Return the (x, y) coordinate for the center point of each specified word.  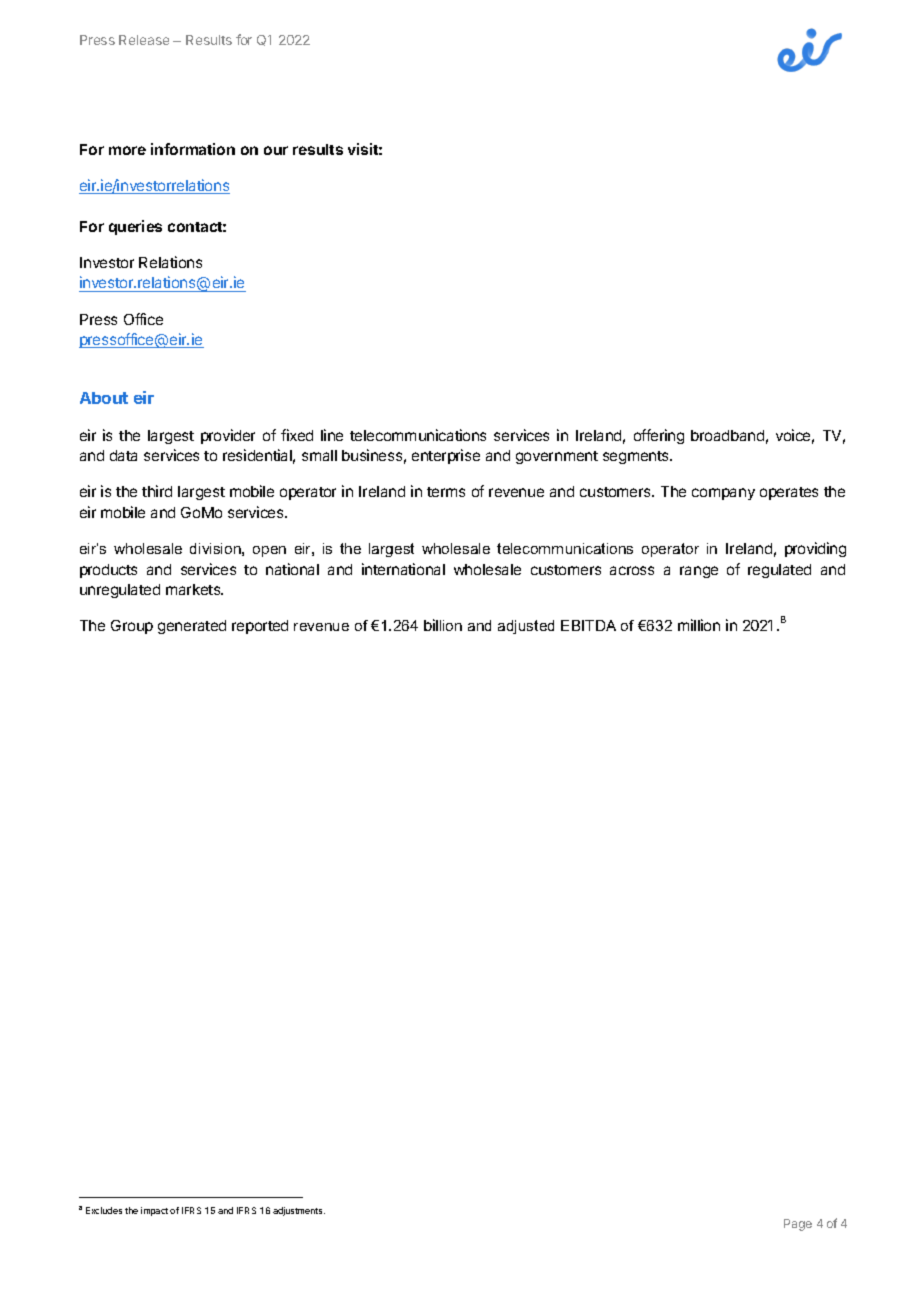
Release (144, 40)
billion (443, 625)
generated (192, 627)
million (699, 625)
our (276, 150)
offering (659, 436)
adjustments (299, 1211)
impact (154, 1211)
